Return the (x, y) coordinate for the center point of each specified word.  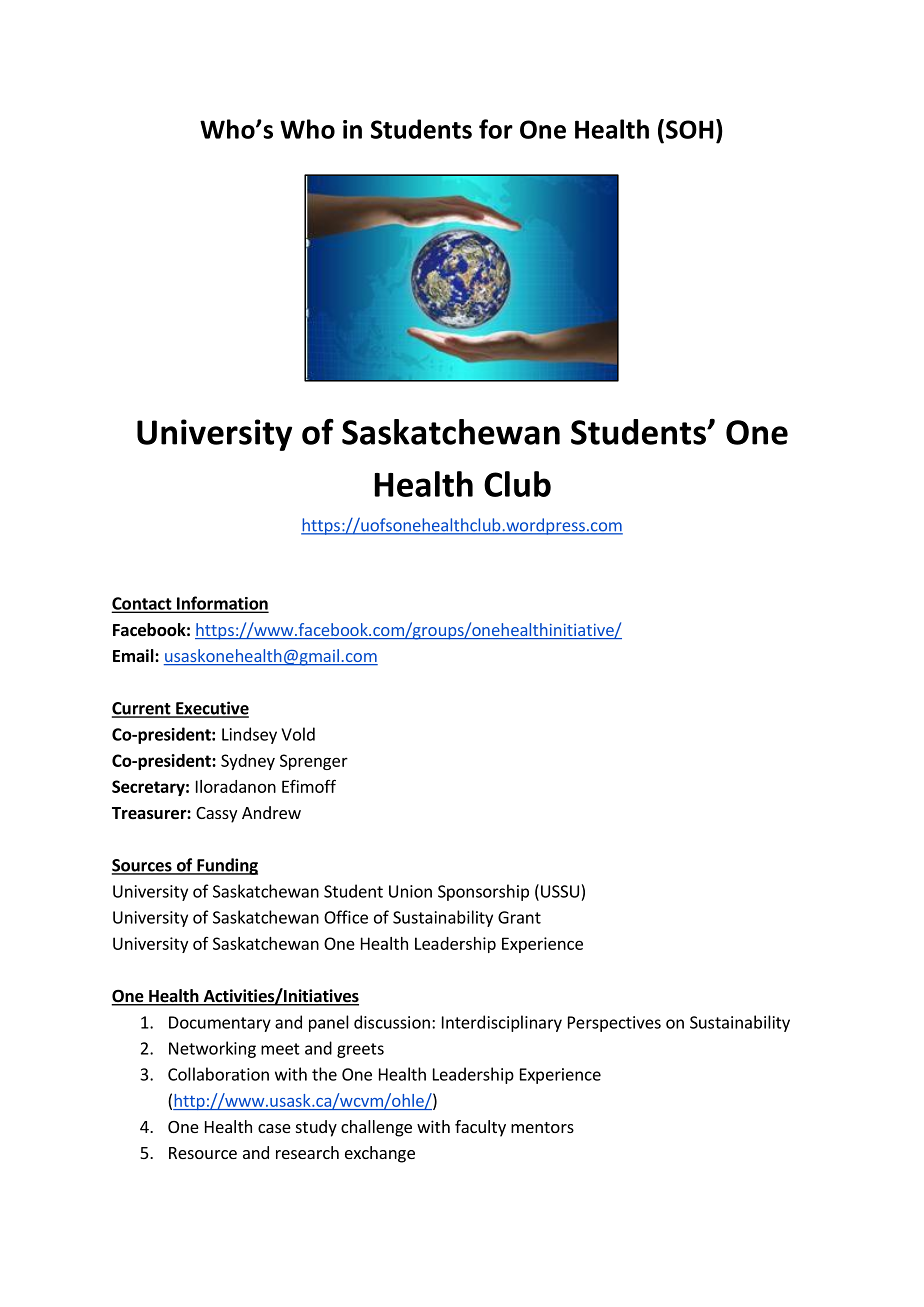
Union (410, 891)
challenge (376, 1128)
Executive (211, 709)
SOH (690, 129)
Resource (203, 1153)
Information (222, 604)
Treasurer (150, 813)
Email (134, 655)
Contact (143, 604)
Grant (519, 917)
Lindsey (249, 735)
